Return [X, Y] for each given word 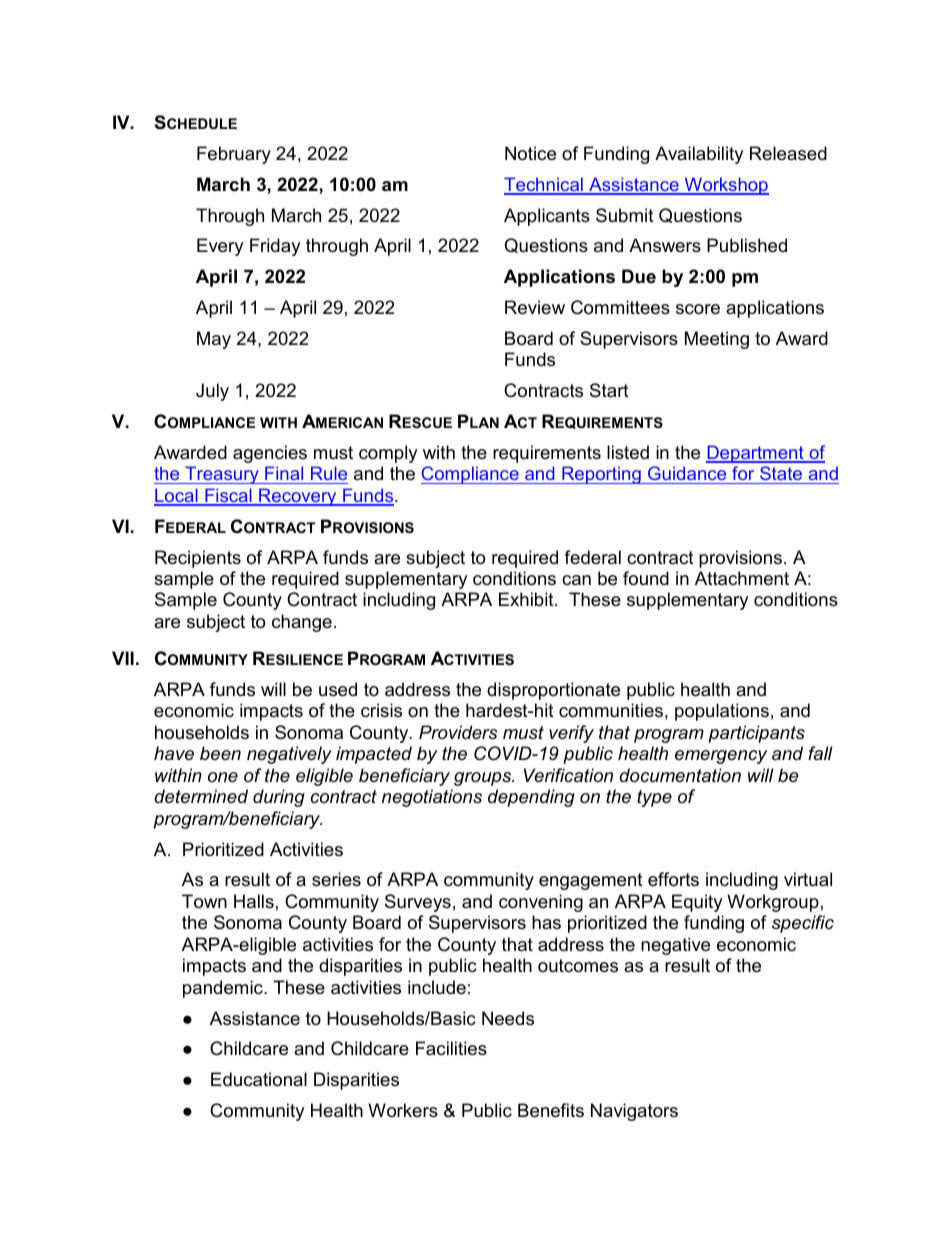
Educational [259, 1079]
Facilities [451, 1048]
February [234, 155]
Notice [530, 153]
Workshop [725, 186]
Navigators [634, 1112]
